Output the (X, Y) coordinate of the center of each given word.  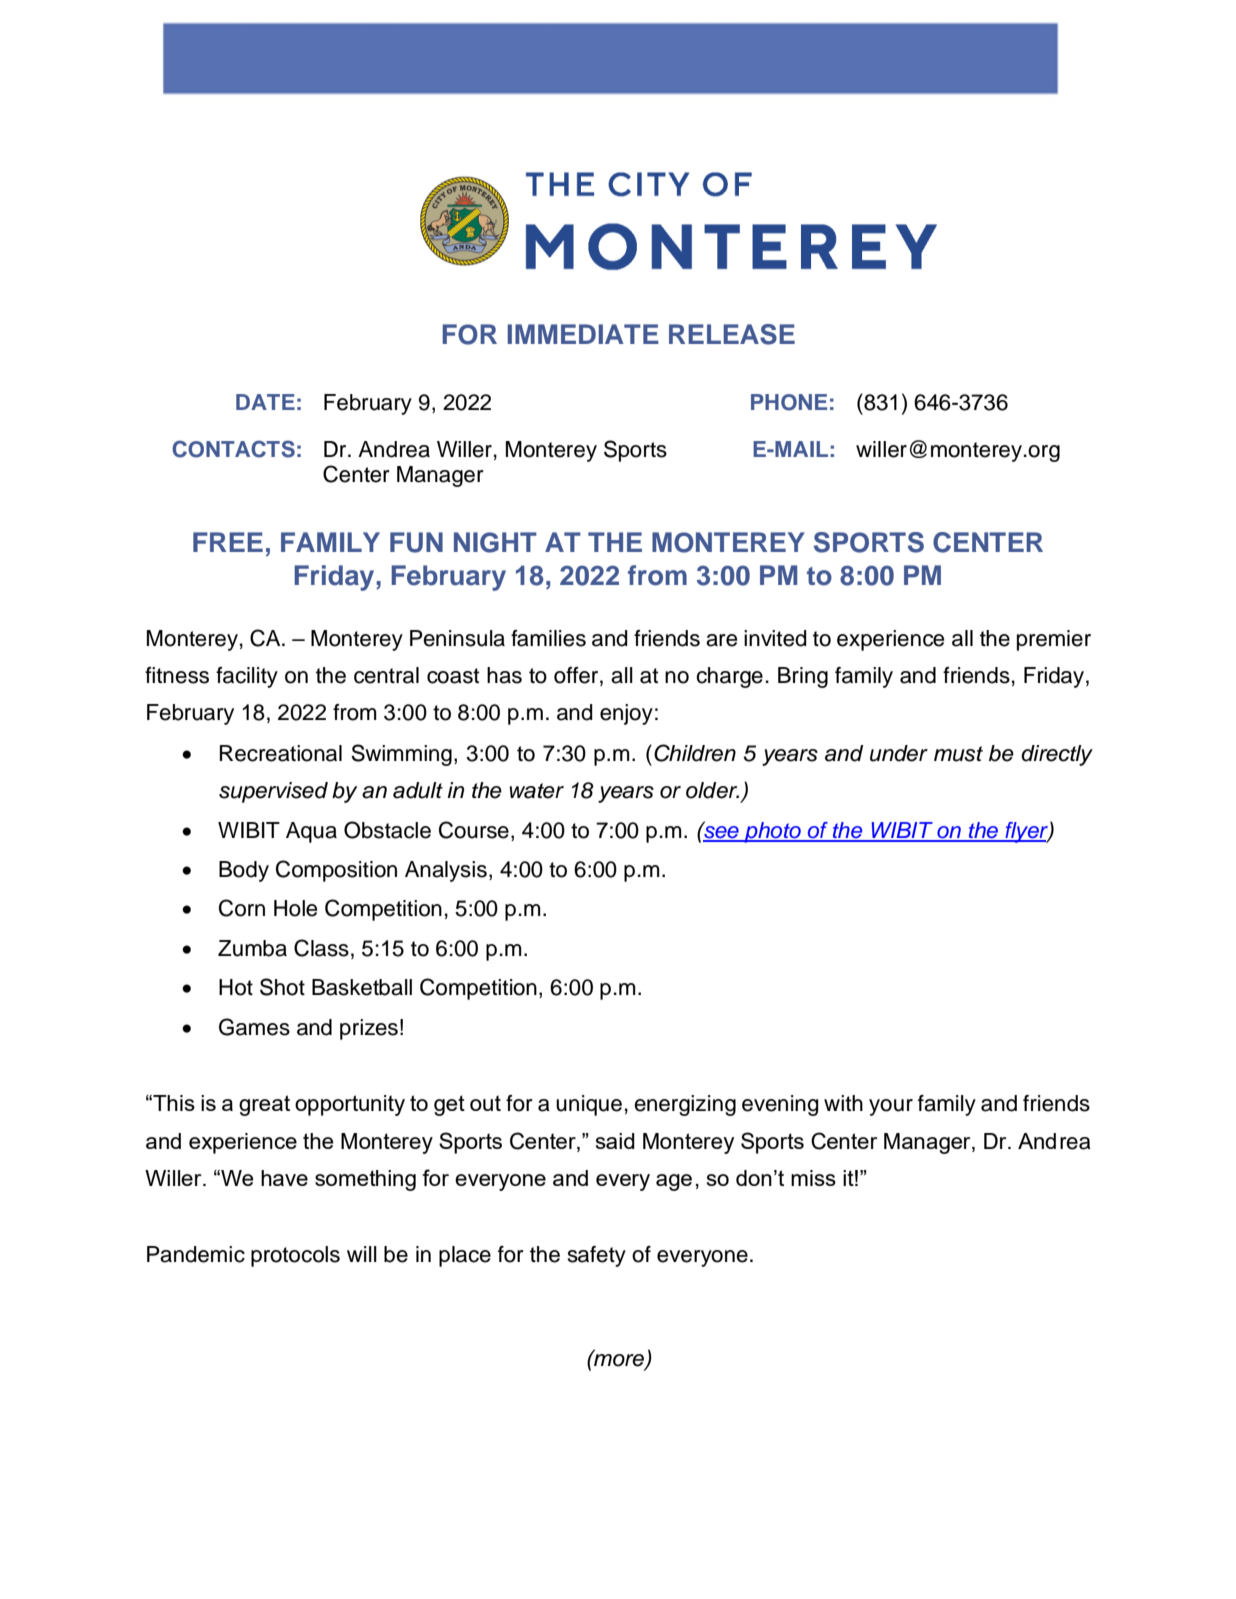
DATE (265, 402)
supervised (273, 792)
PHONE (789, 402)
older (712, 790)
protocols (295, 1256)
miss (813, 1178)
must (958, 754)
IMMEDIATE (583, 334)
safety (596, 1256)
